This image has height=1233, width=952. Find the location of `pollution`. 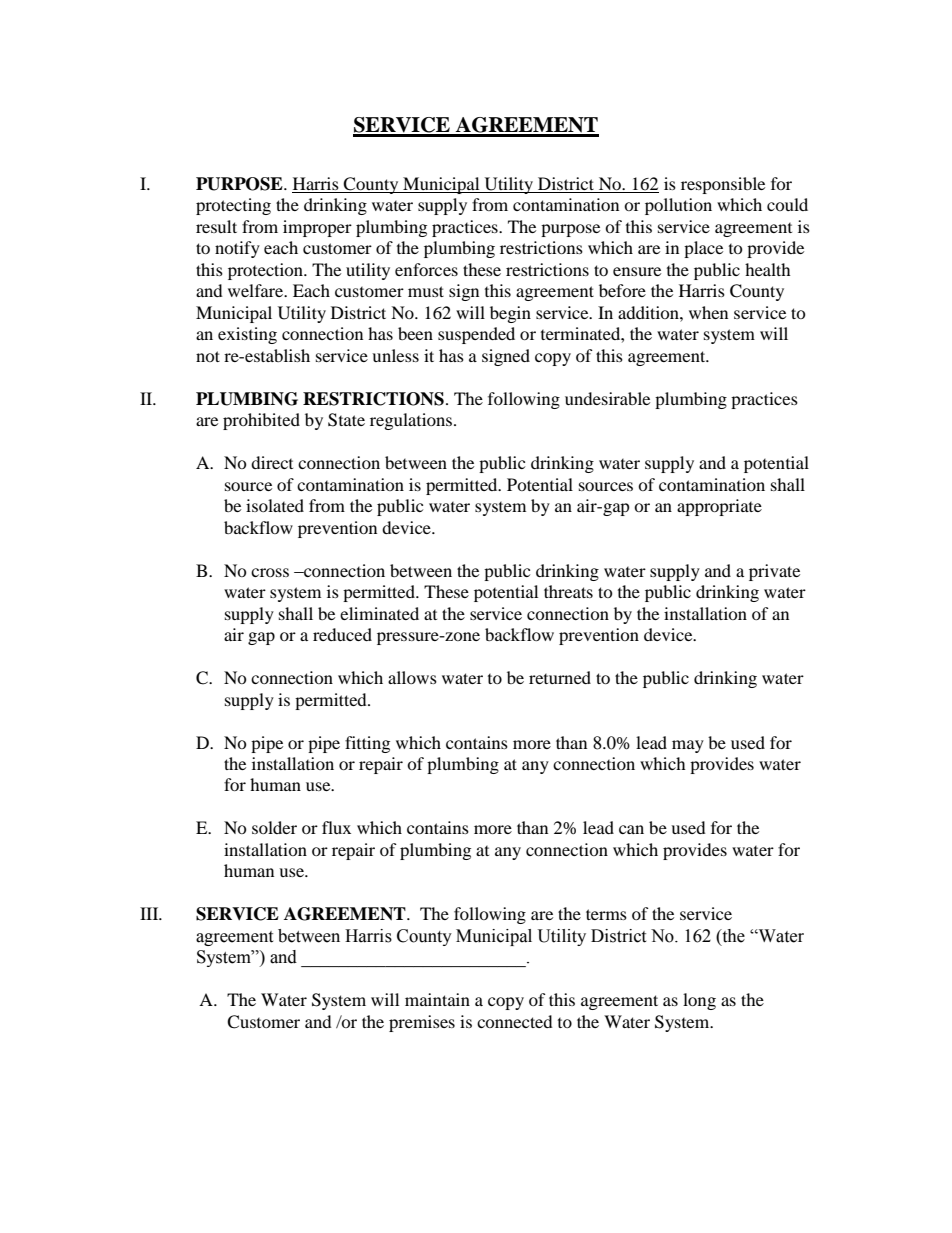

pollution is located at coordinates (678, 206).
